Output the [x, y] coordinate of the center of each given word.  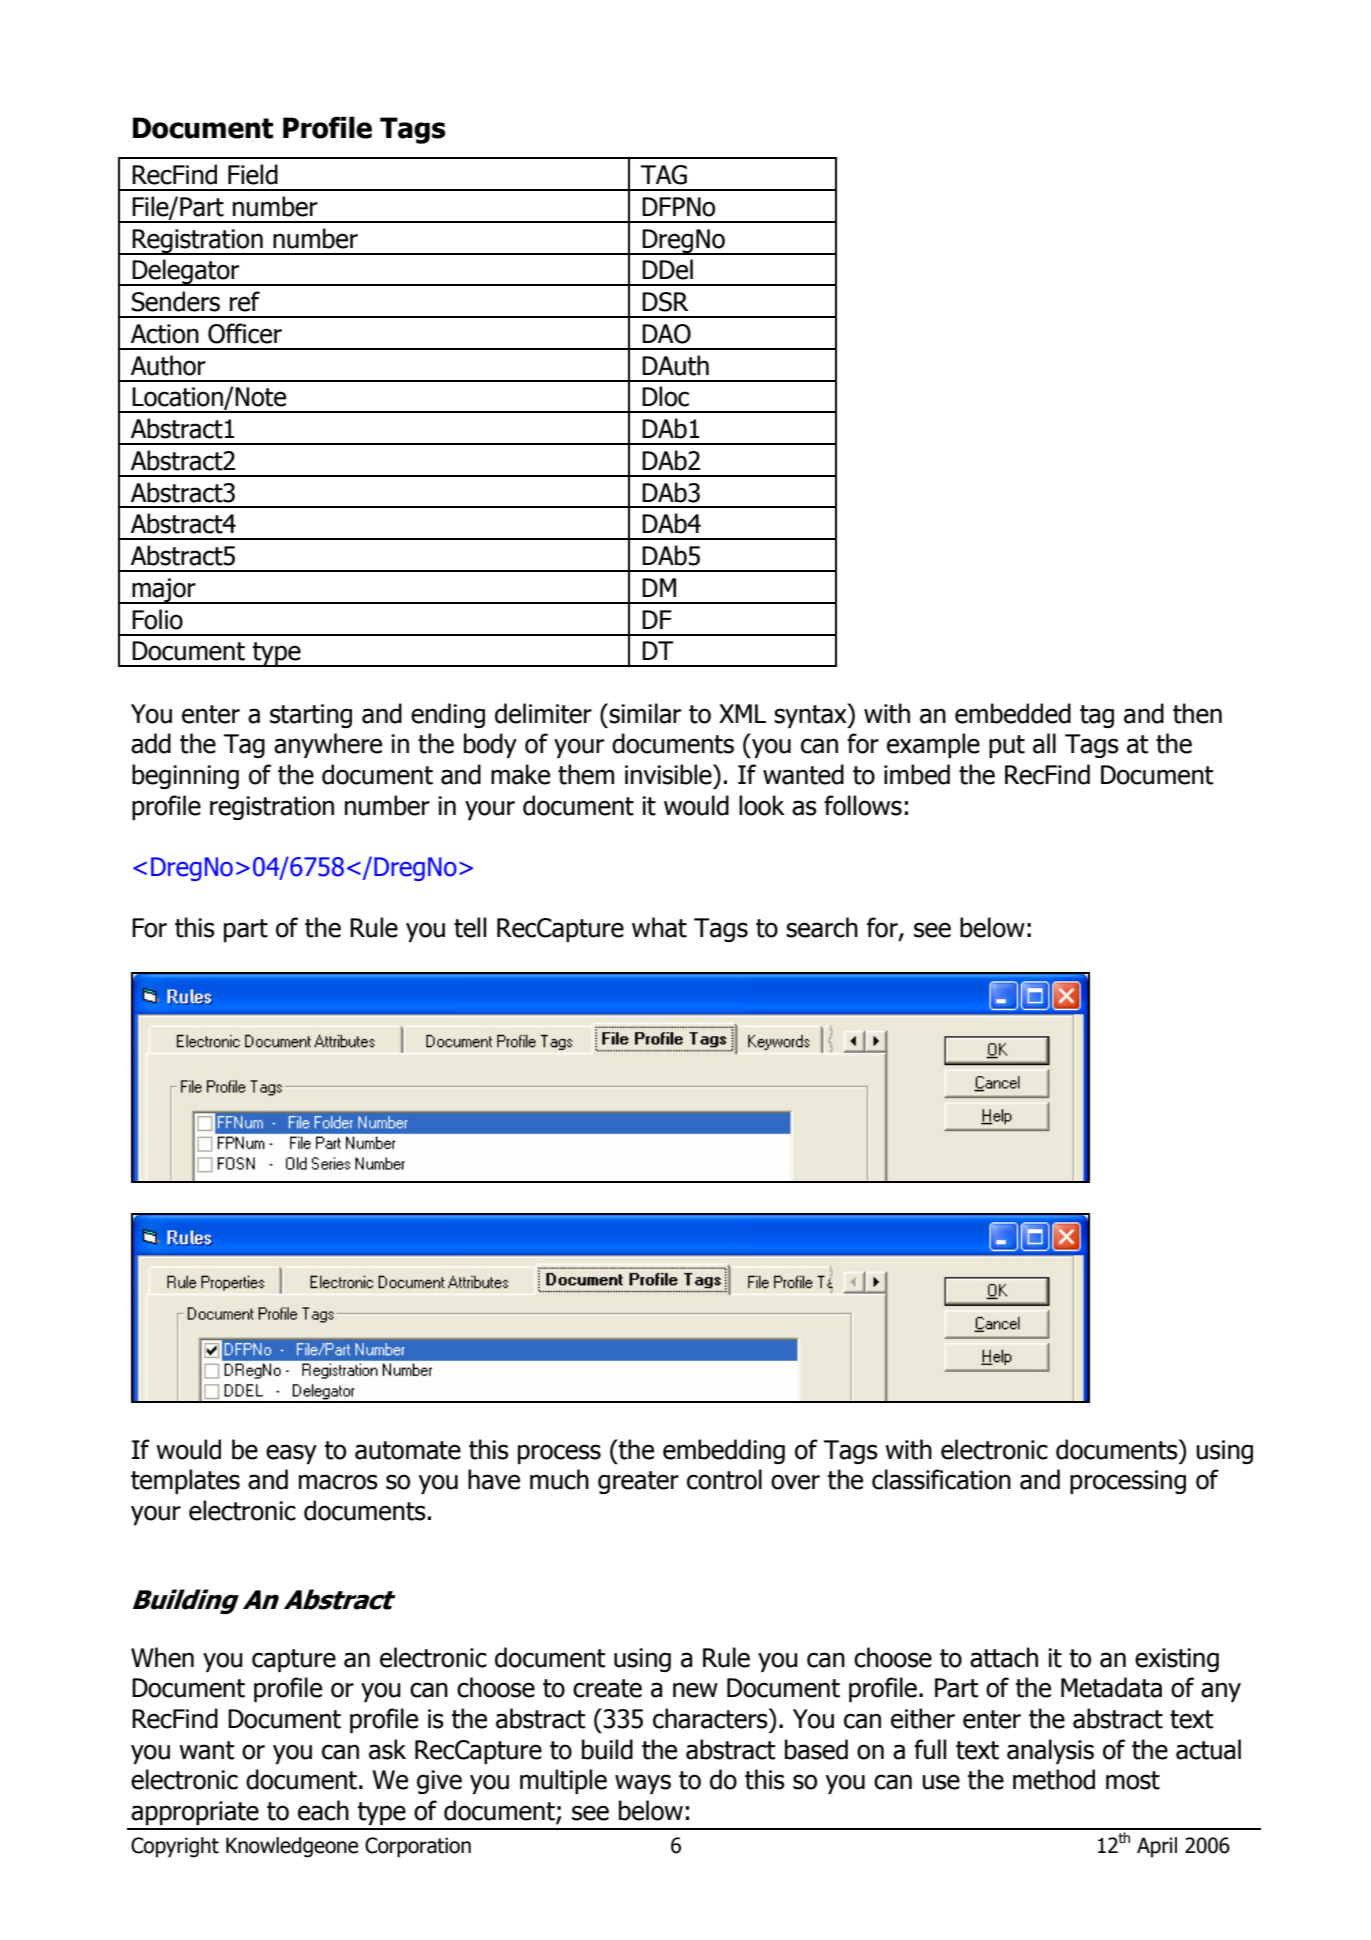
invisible [669, 774]
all [1044, 743]
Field [253, 174]
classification [941, 1479]
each [323, 1810]
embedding [724, 1451]
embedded [1013, 713]
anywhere [328, 745]
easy [291, 1454]
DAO [666, 334]
